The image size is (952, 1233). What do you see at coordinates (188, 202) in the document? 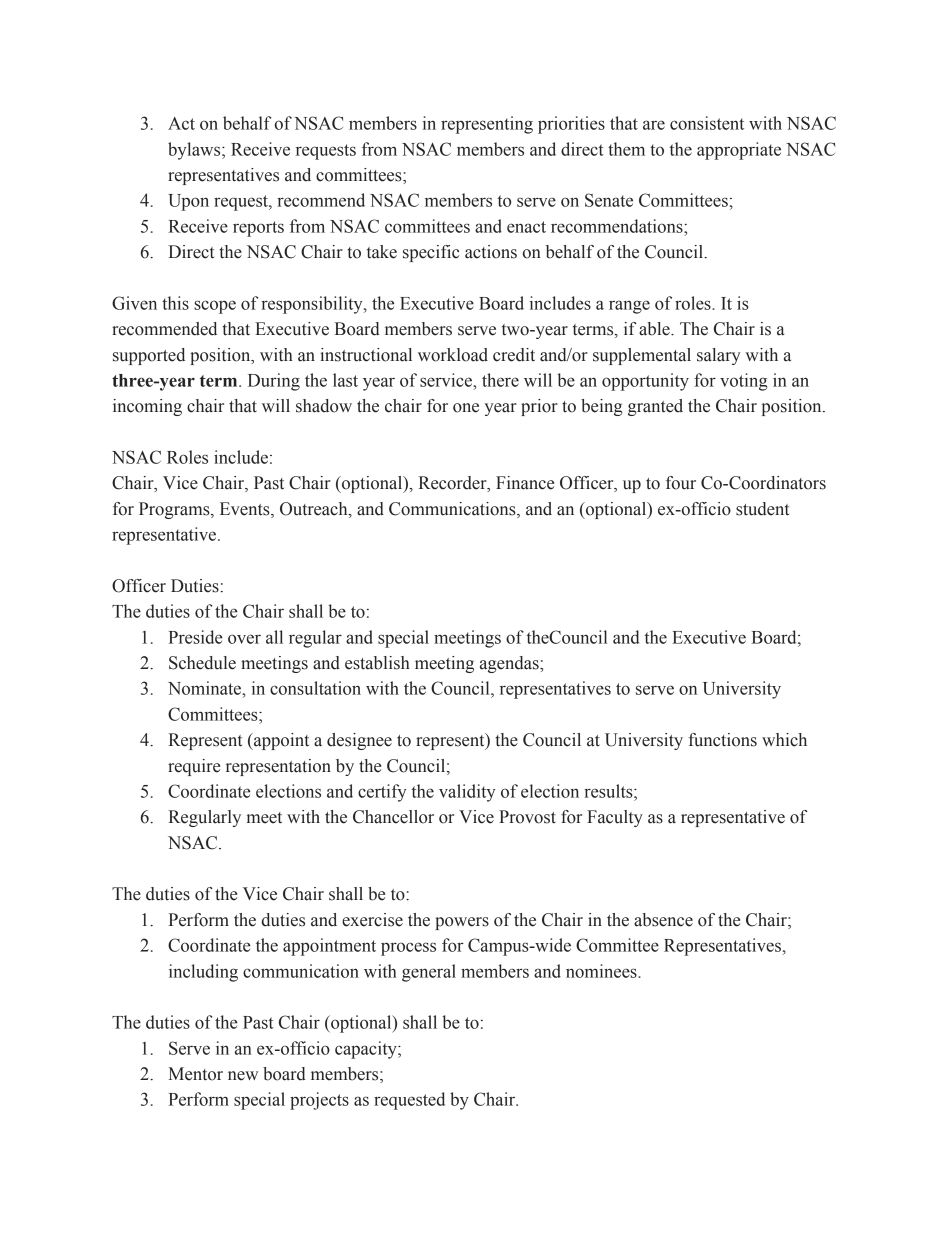
I see `Upon` at bounding box center [188, 202].
